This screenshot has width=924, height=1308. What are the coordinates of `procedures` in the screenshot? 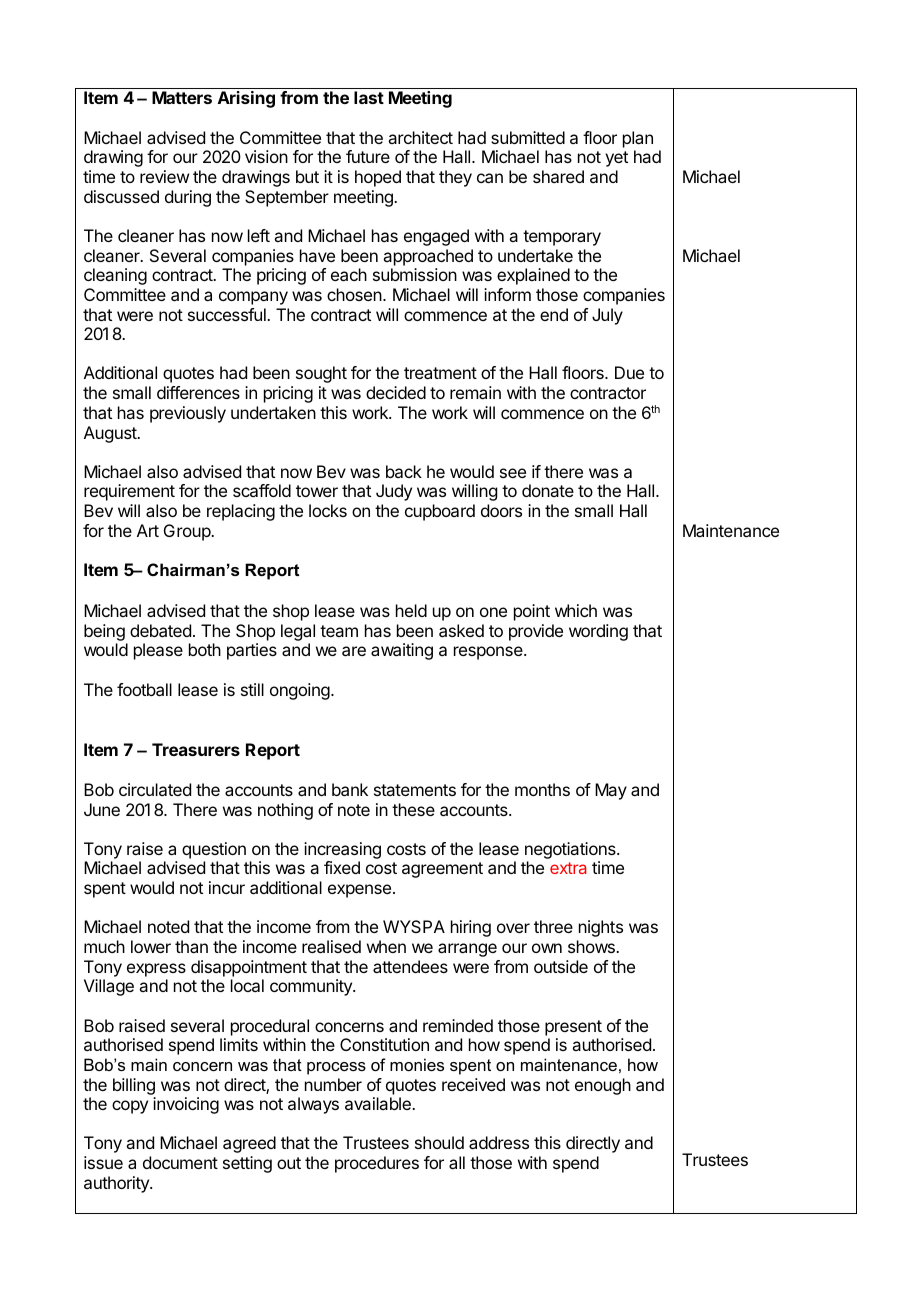 It's located at (377, 1164).
